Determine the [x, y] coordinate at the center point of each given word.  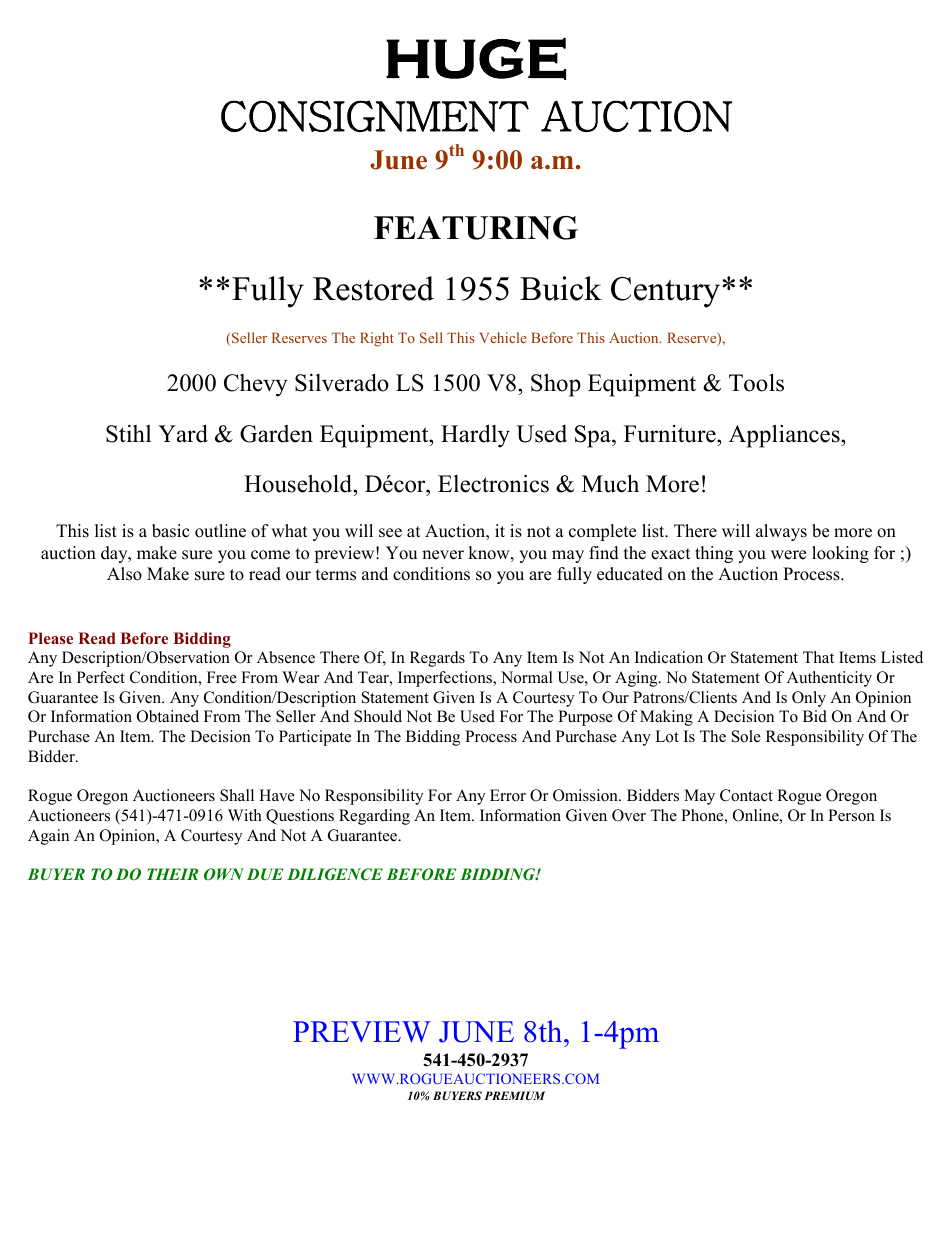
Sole [746, 736]
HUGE [476, 59]
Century [667, 292]
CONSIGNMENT [375, 116]
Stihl [128, 434]
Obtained [168, 716]
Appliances [785, 436]
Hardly [475, 436]
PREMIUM [514, 1095]
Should [378, 716]
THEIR [172, 874]
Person [851, 815]
